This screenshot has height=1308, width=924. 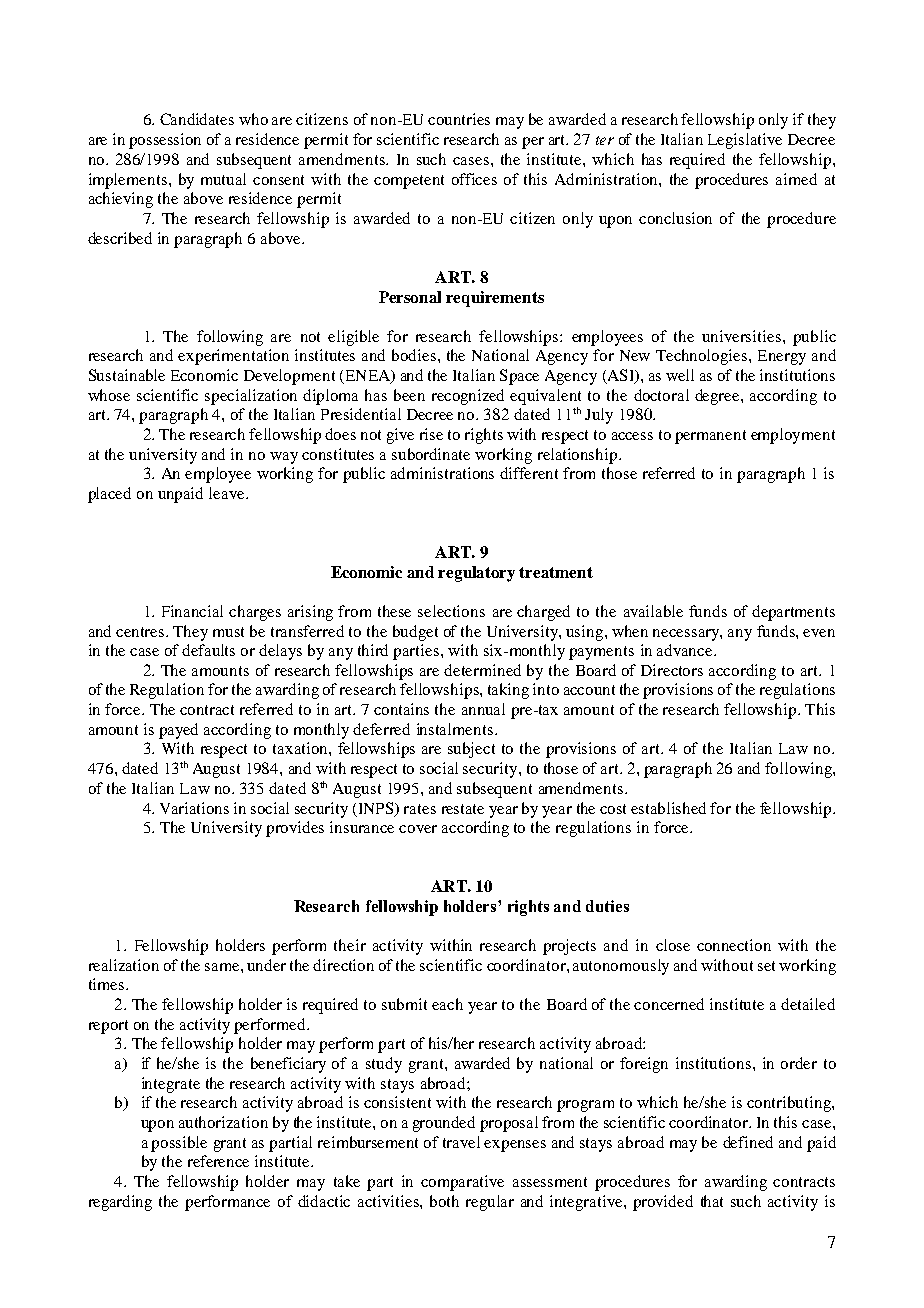 I want to click on established, so click(x=668, y=808).
